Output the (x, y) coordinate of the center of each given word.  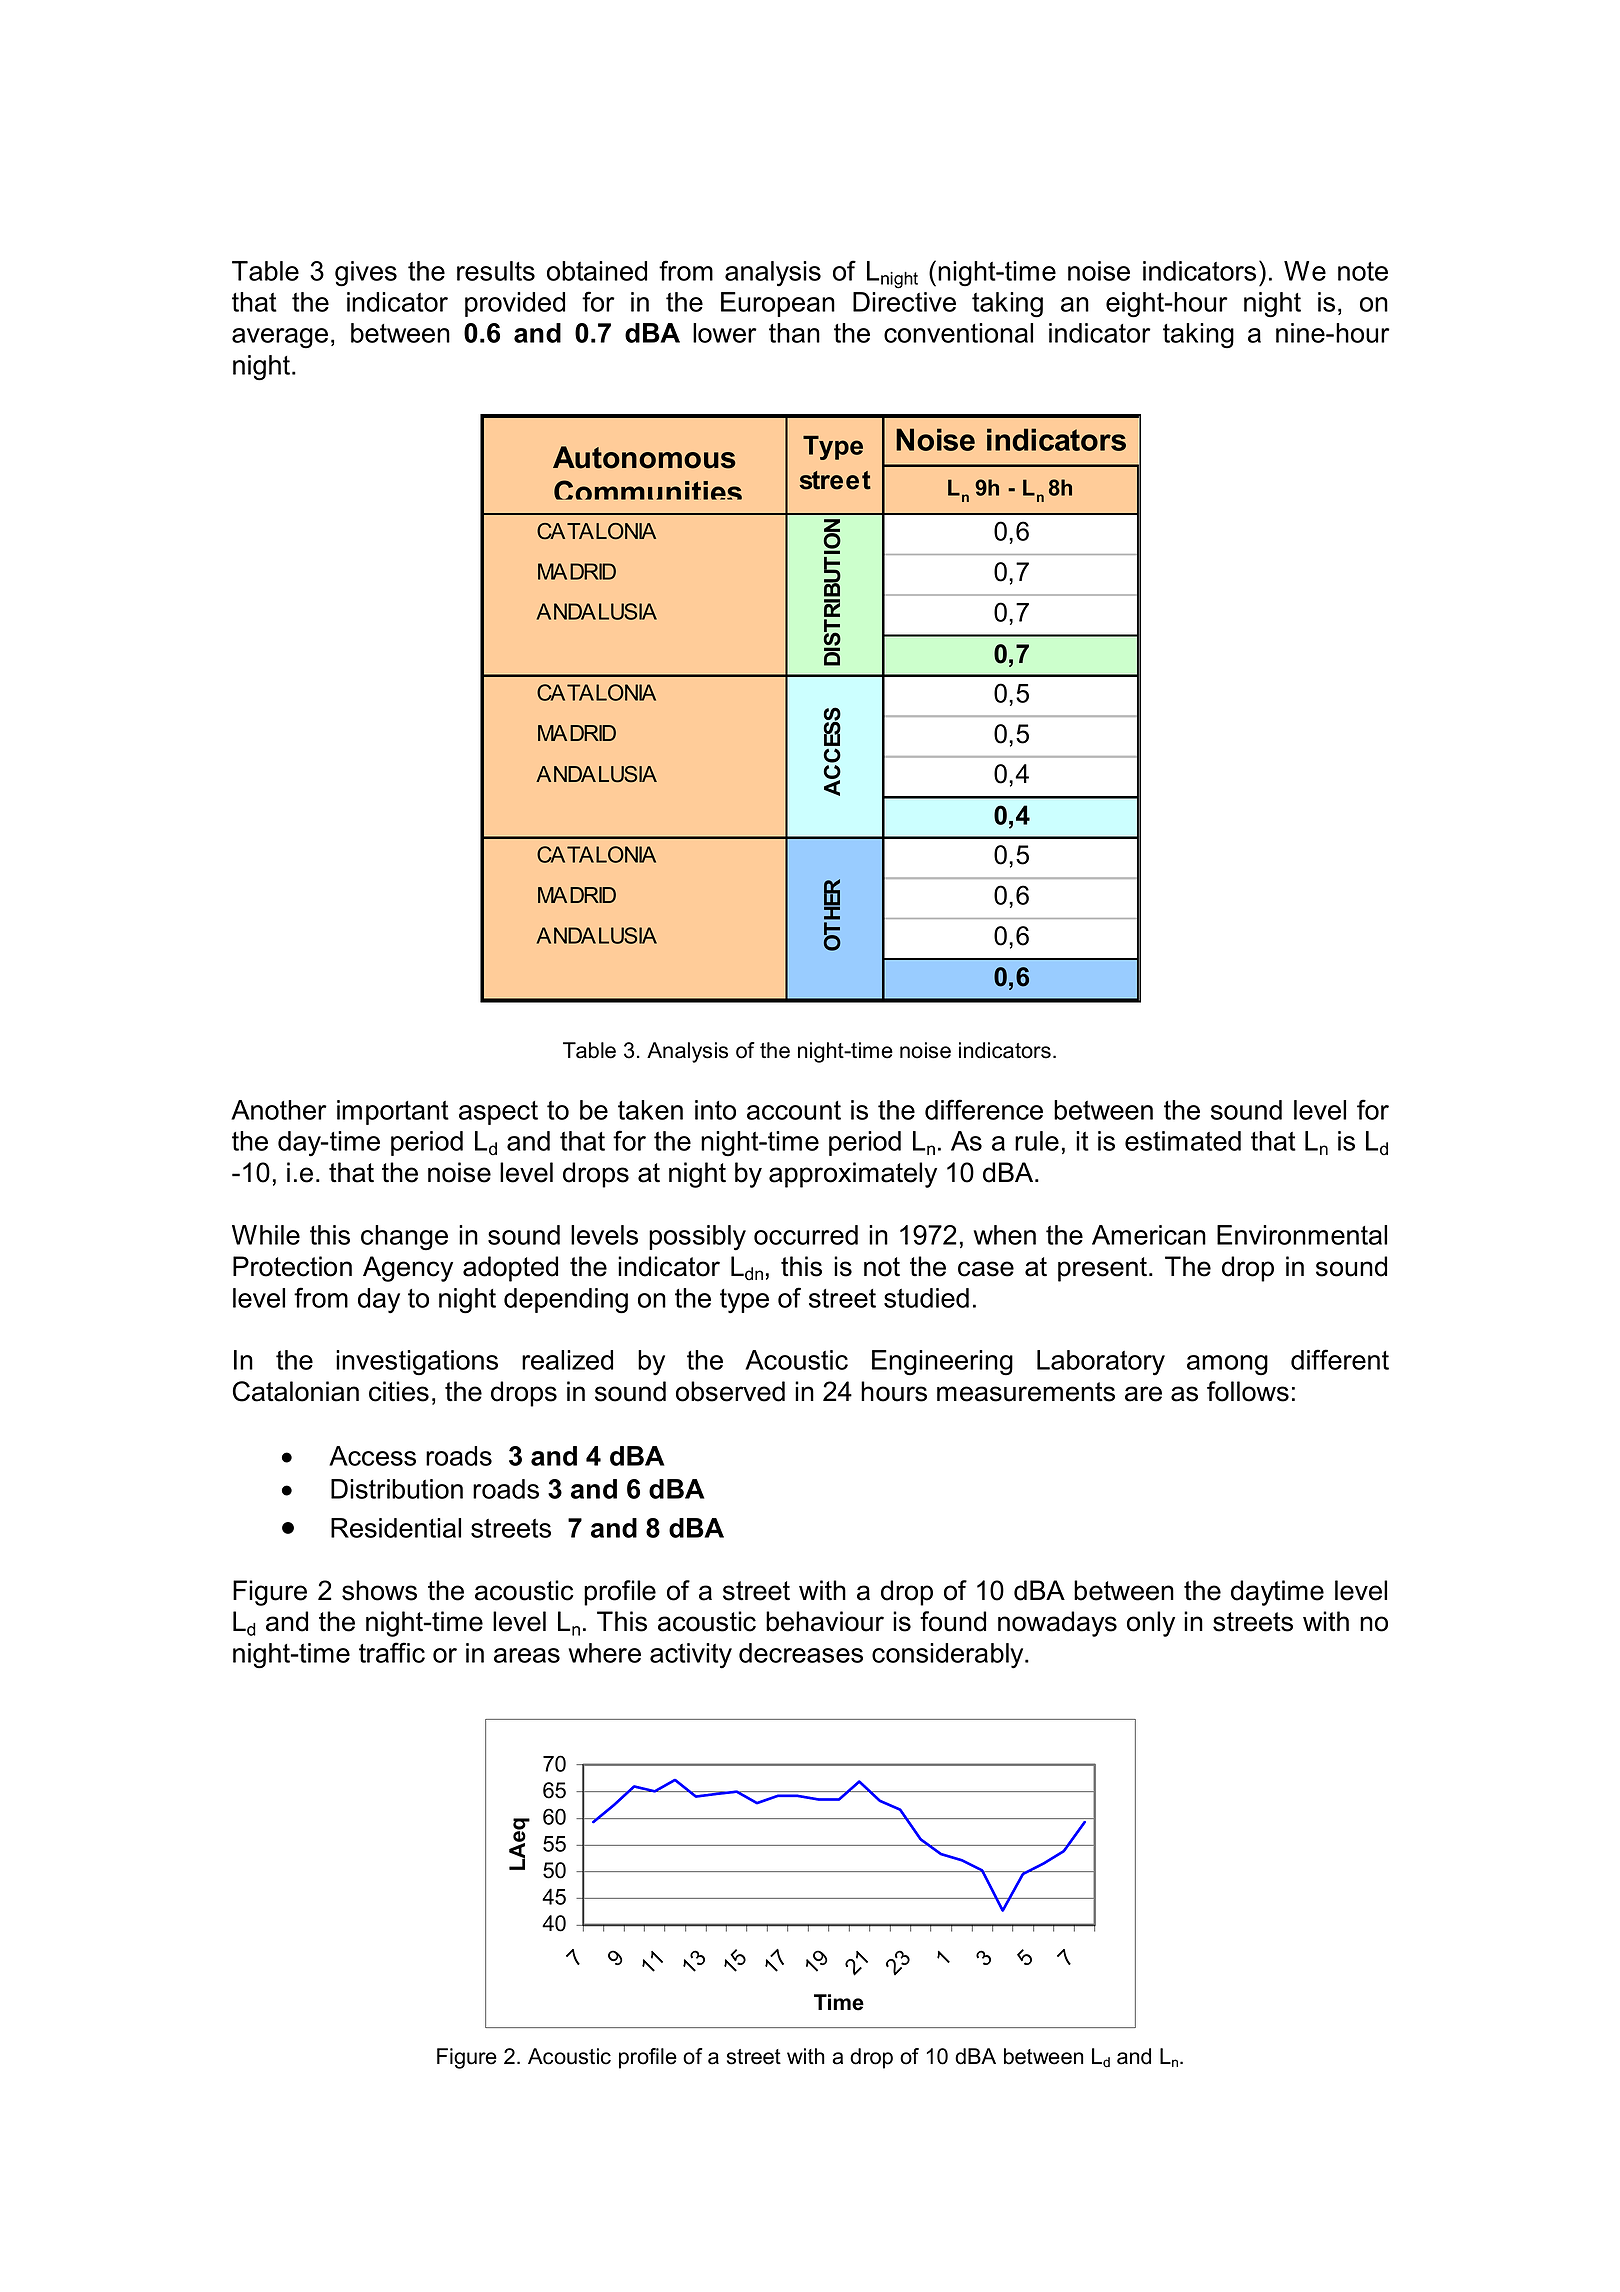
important (393, 1112)
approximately (853, 1175)
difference (984, 1109)
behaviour (825, 1621)
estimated (1183, 1141)
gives (366, 274)
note (1363, 271)
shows (379, 1590)
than (794, 333)
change (404, 1238)
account (794, 1110)
